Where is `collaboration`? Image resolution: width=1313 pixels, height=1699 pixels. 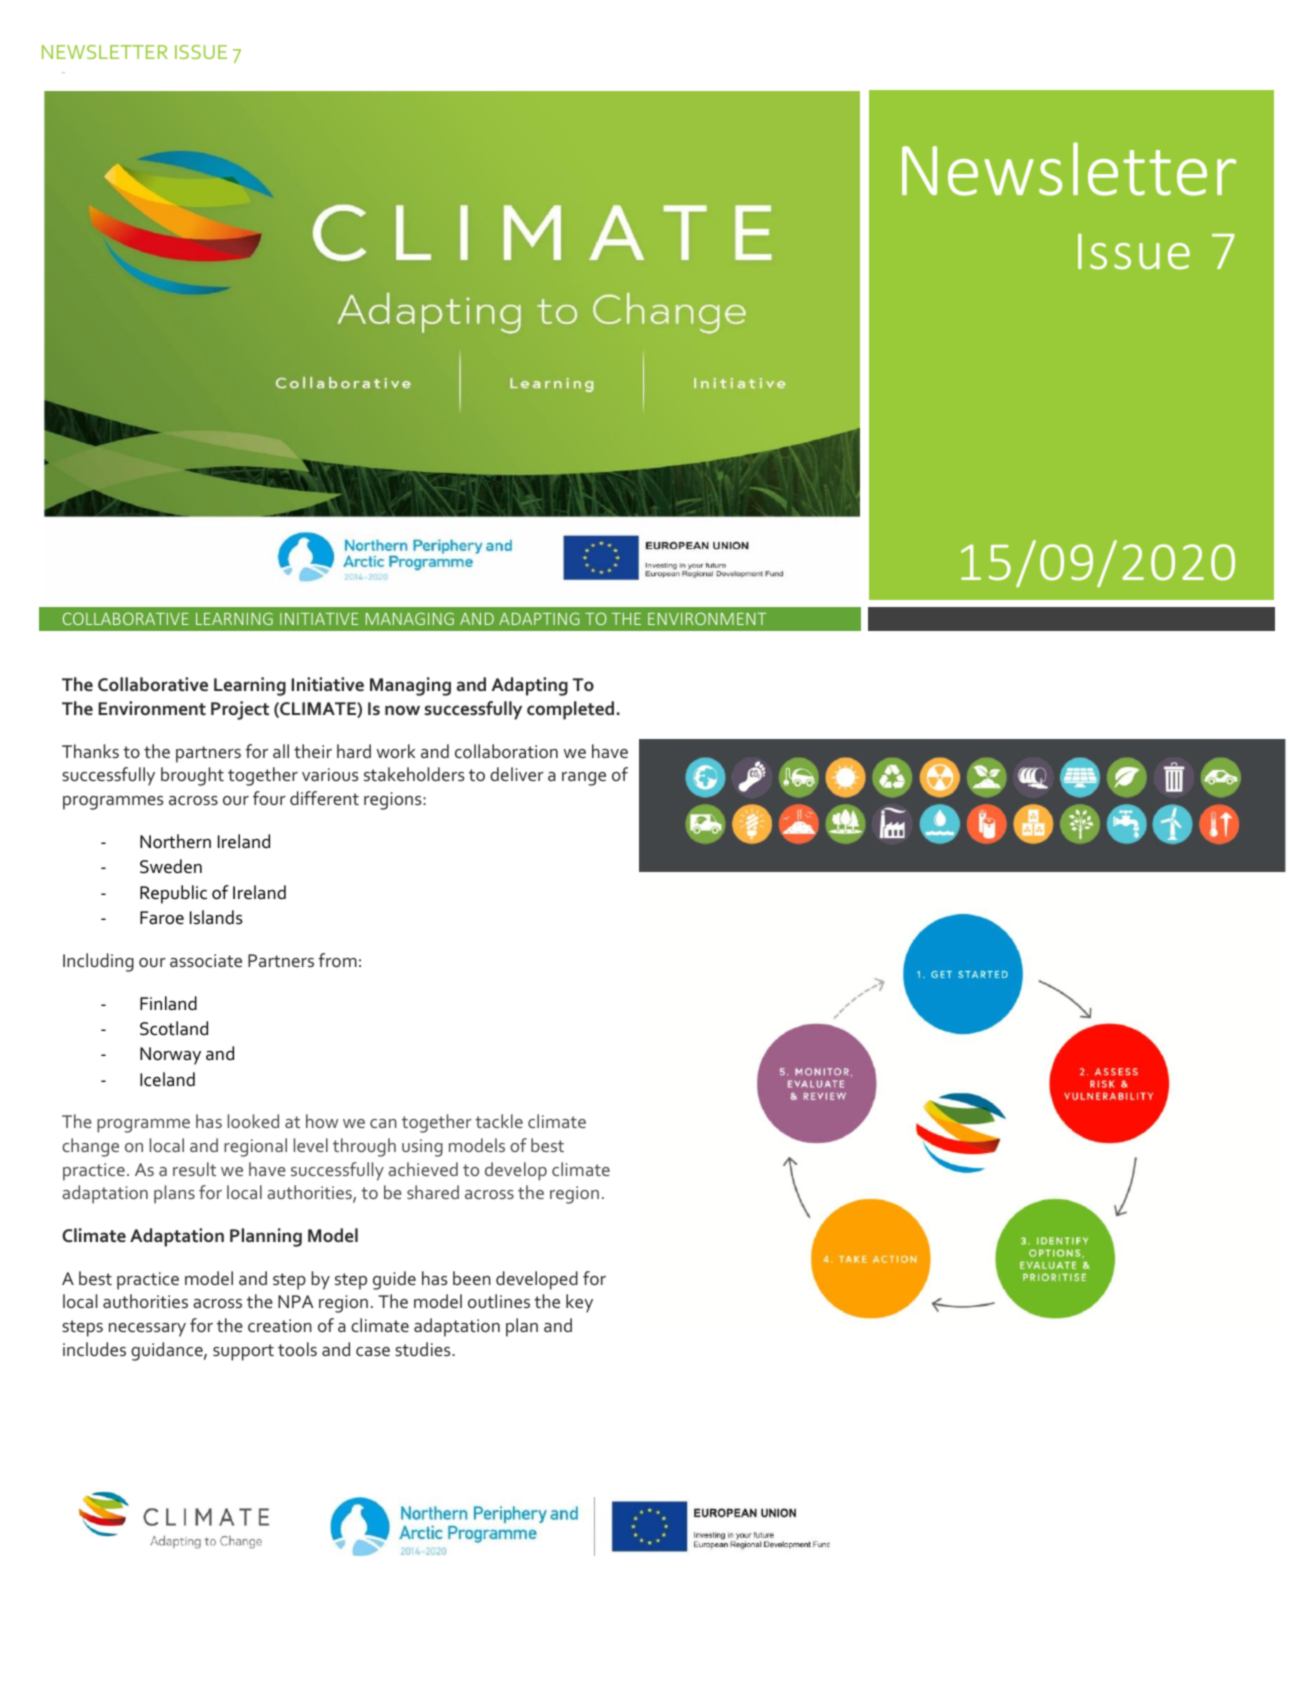 collaboration is located at coordinates (506, 751).
